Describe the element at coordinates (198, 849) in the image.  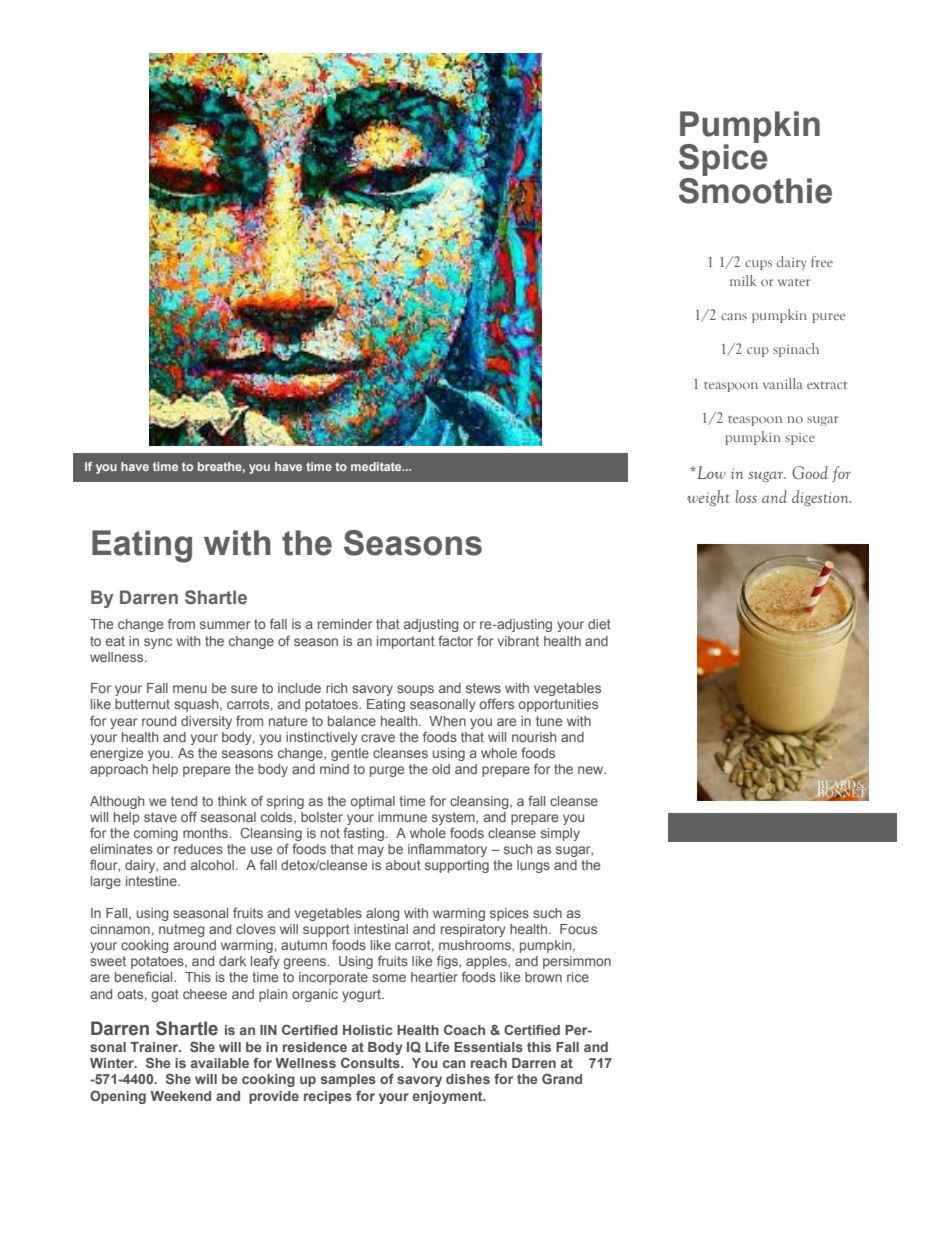
I see `reduces` at that location.
